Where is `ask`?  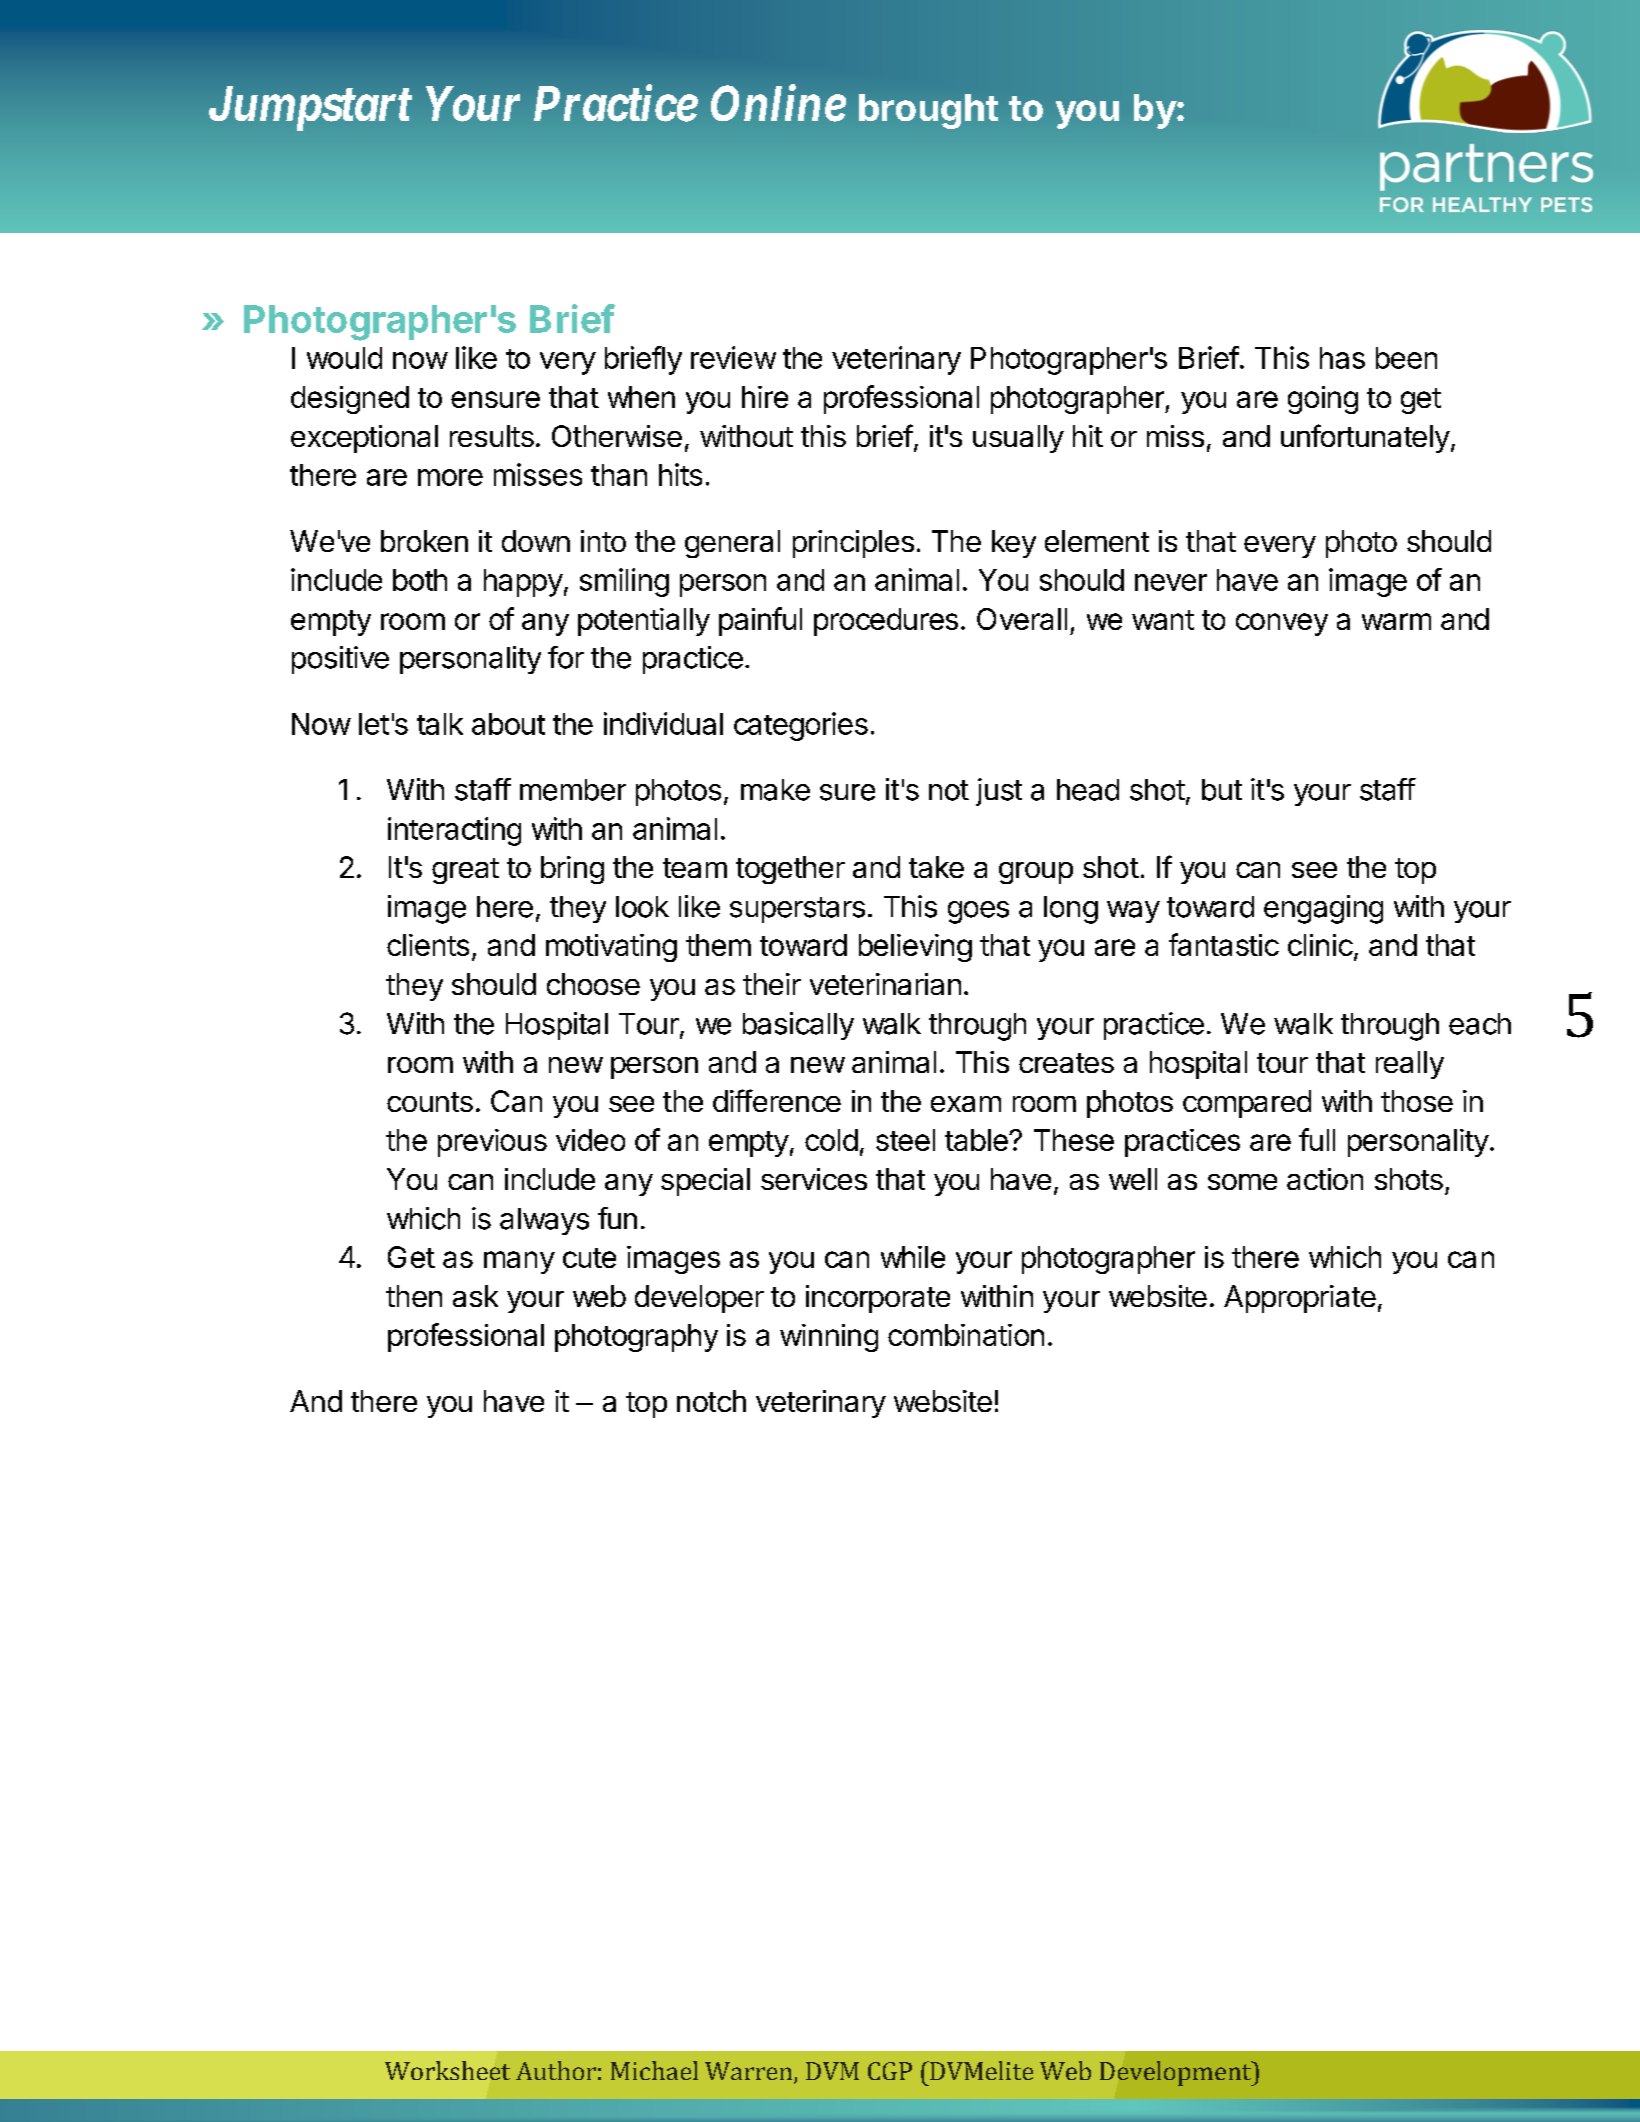
ask is located at coordinates (475, 1296).
